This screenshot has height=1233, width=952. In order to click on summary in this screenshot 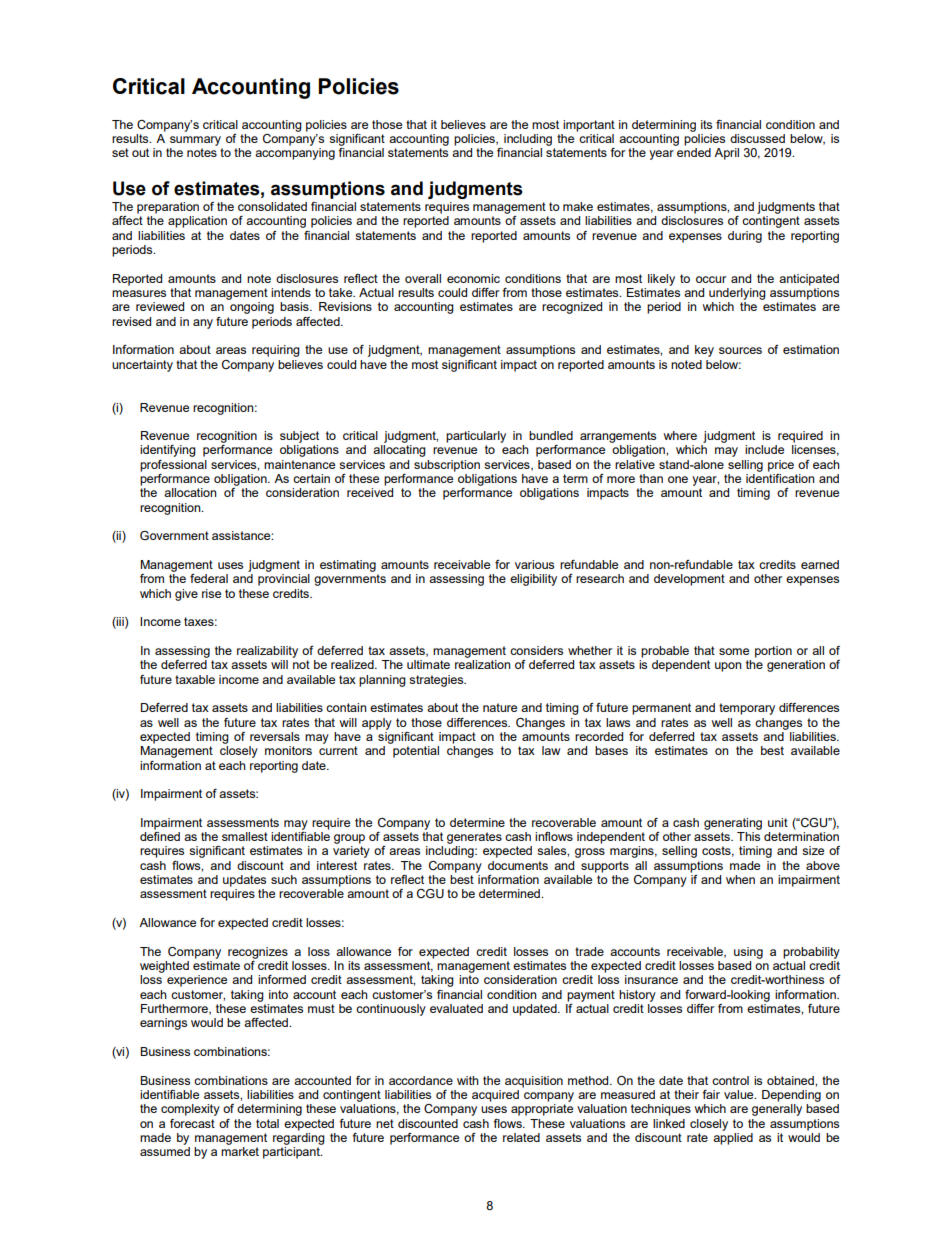, I will do `click(195, 141)`.
